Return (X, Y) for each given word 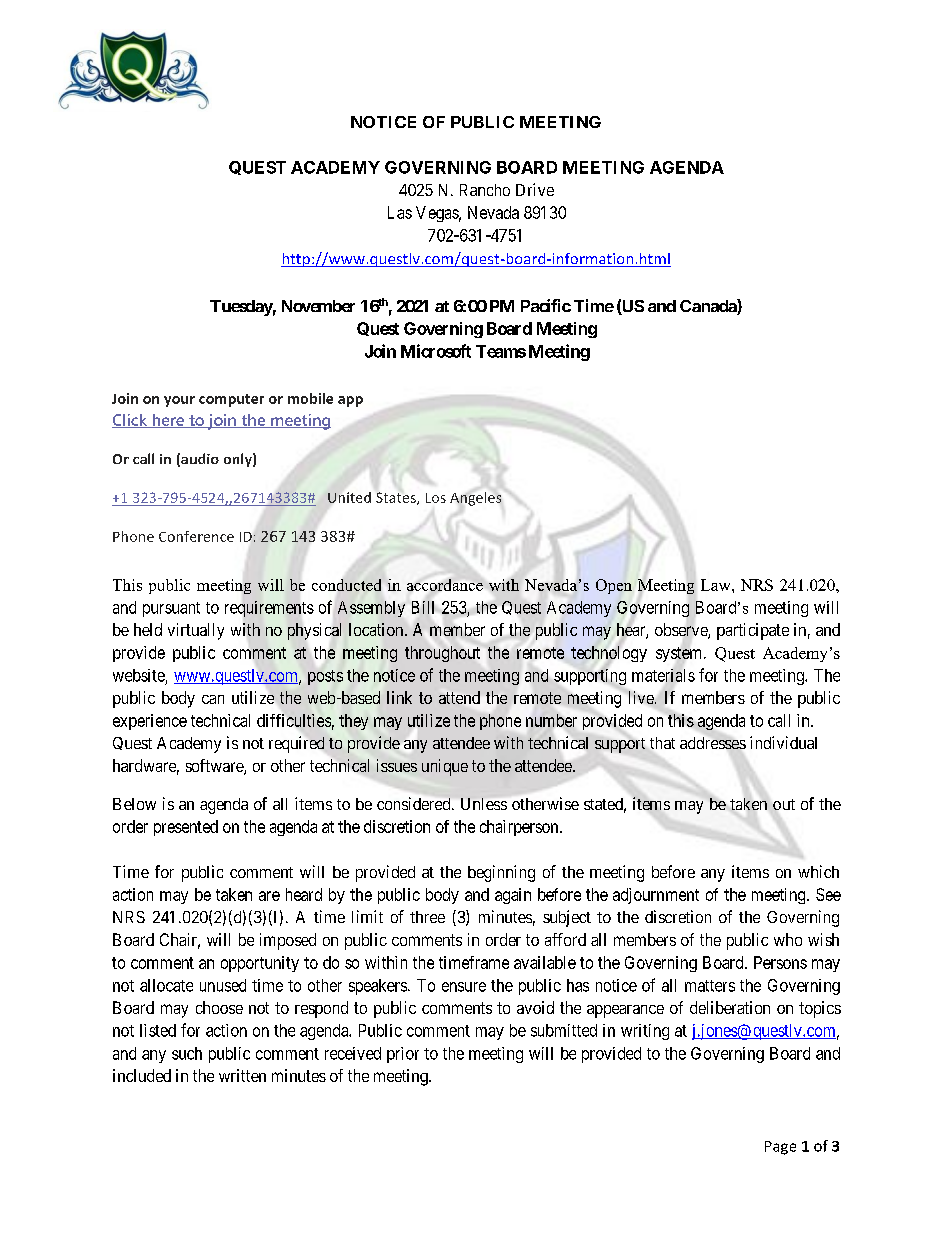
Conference (196, 536)
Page (780, 1148)
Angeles (475, 499)
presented (186, 828)
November (318, 306)
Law (717, 585)
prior (403, 1055)
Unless (484, 804)
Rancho (485, 190)
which (818, 871)
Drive (535, 189)
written (242, 1075)
